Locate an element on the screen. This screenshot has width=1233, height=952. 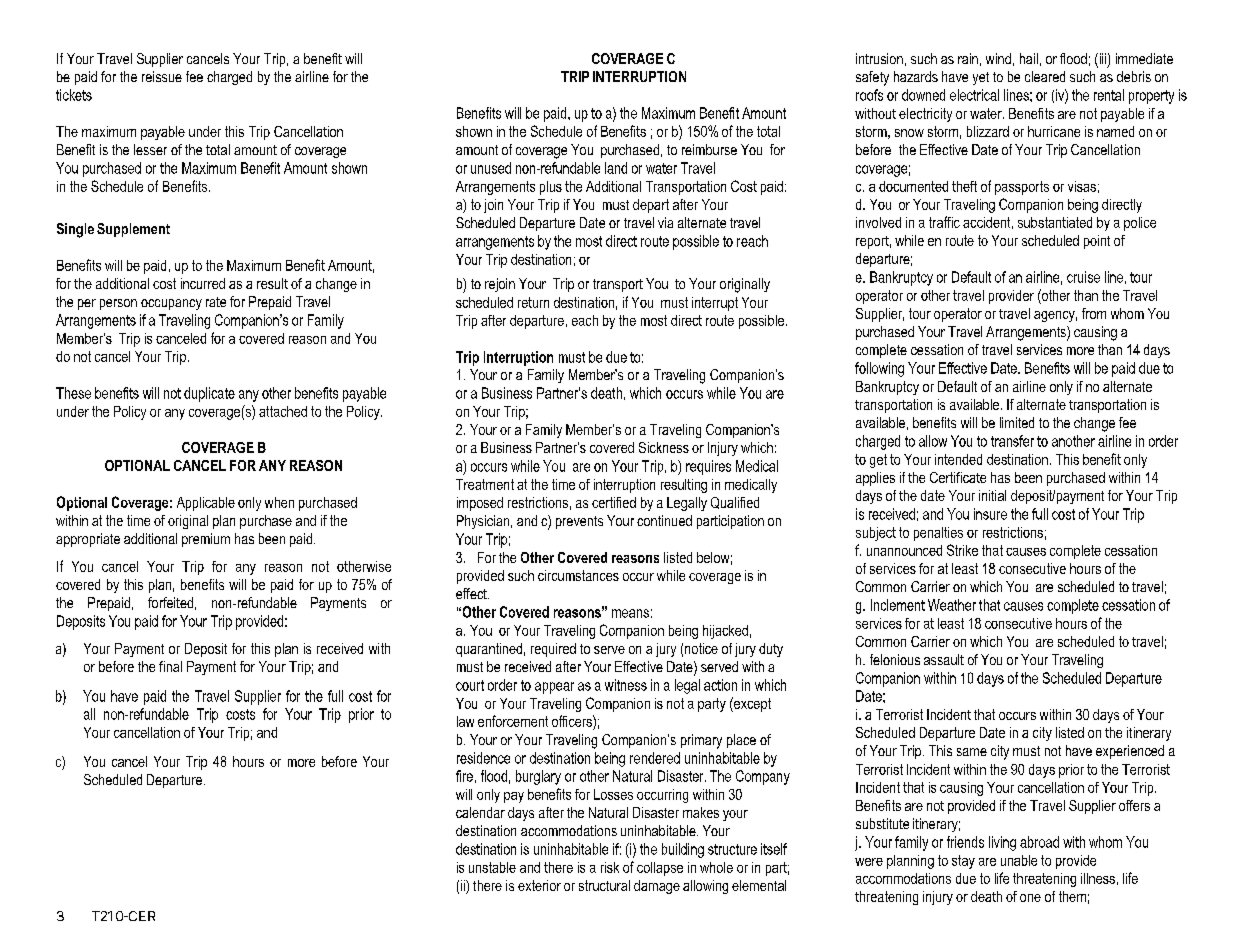
cleared is located at coordinates (1045, 76).
